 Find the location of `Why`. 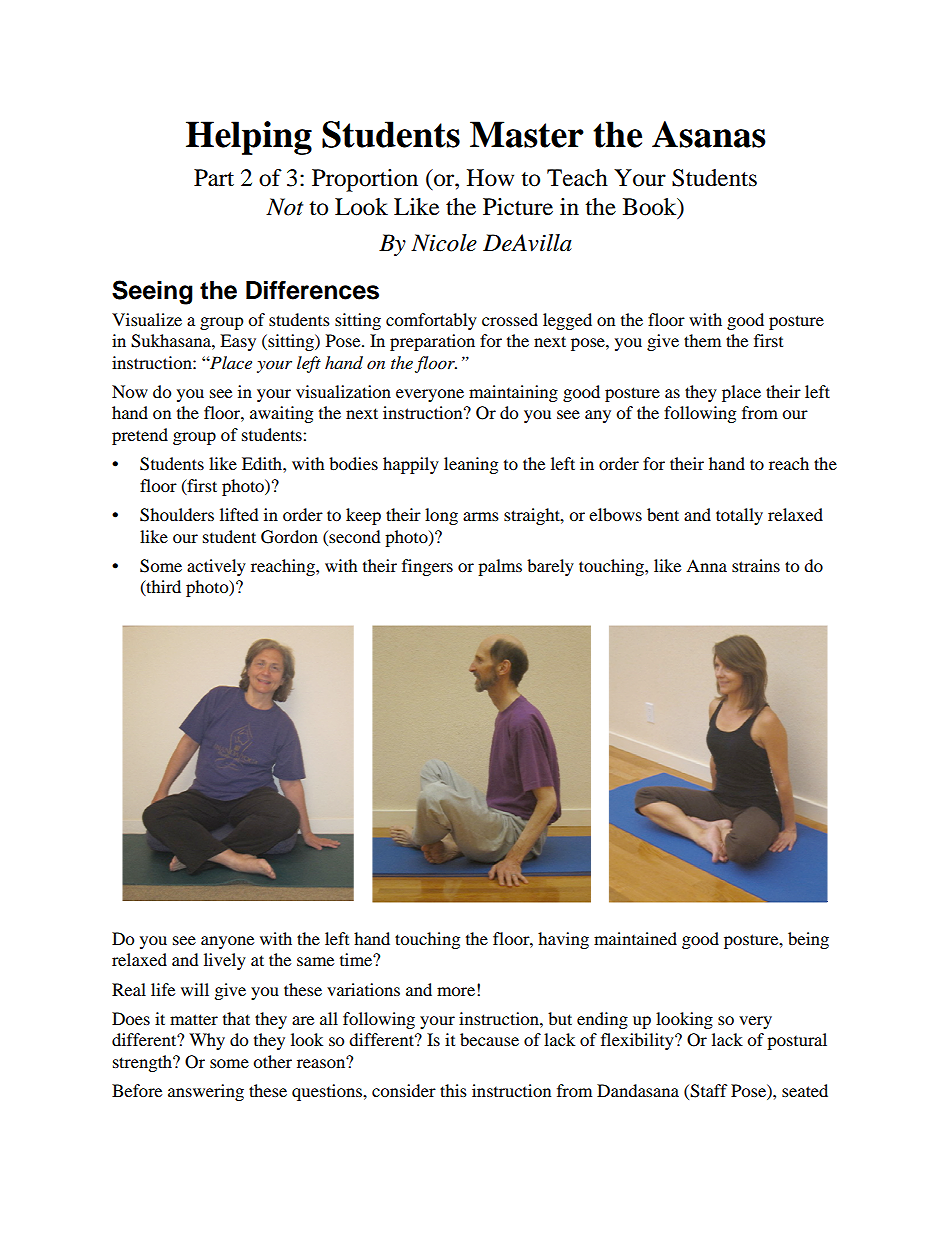

Why is located at coordinates (207, 1041).
